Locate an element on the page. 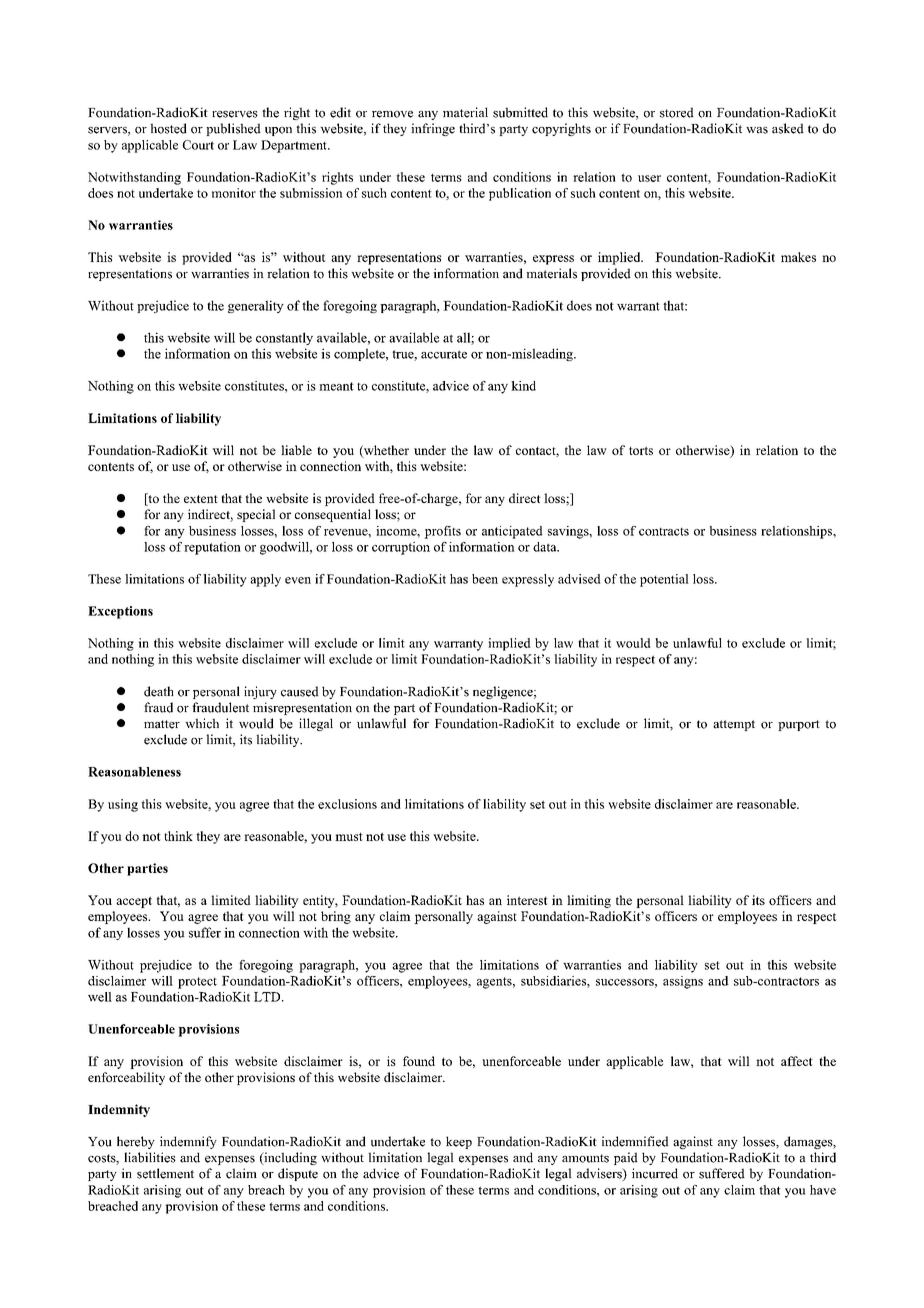 Image resolution: width=924 pixels, height=1308 pixels. attempt is located at coordinates (734, 725).
